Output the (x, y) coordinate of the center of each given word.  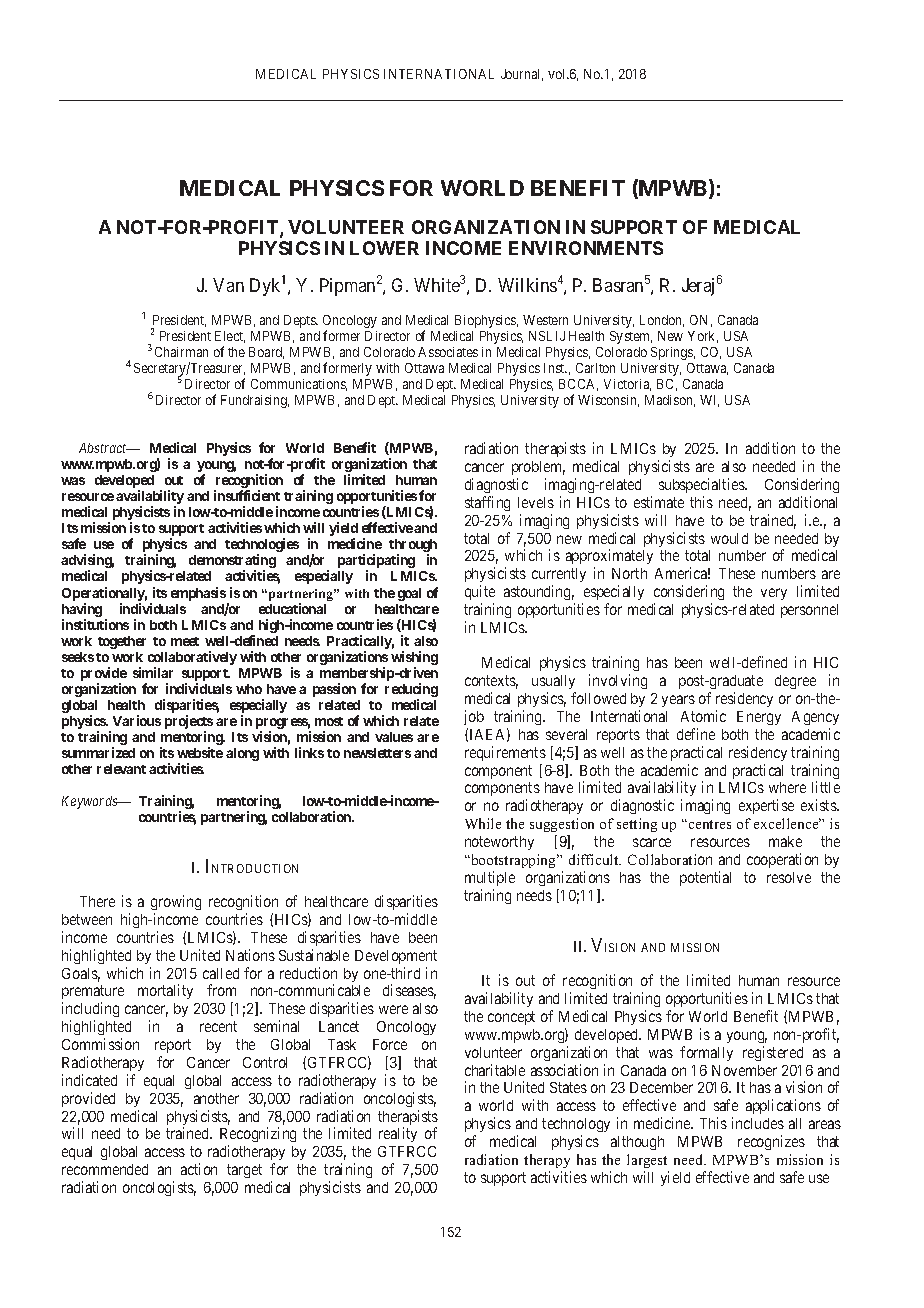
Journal (522, 75)
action (199, 1169)
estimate (659, 502)
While (483, 823)
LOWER (384, 248)
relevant (121, 769)
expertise (766, 806)
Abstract (104, 448)
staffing (487, 503)
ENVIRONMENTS (586, 248)
